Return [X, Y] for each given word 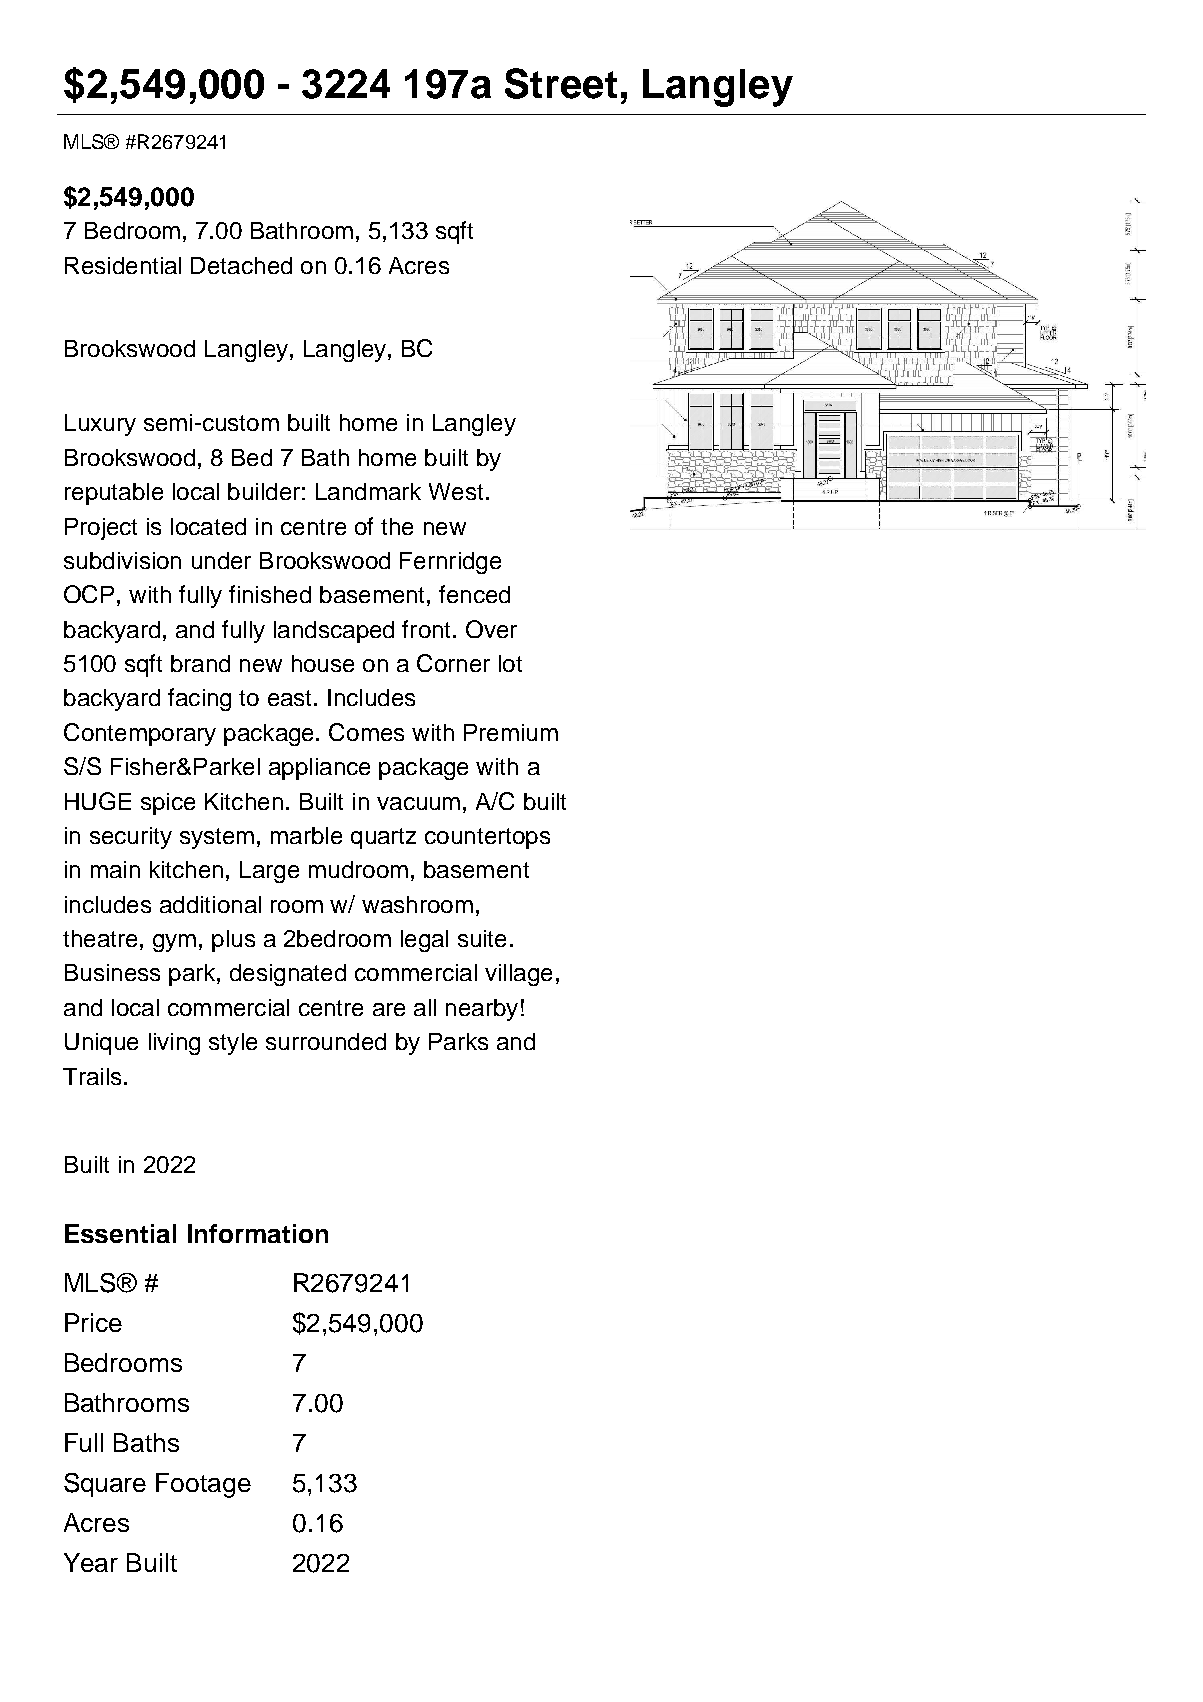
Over [491, 629]
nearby [482, 1010]
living [174, 1044]
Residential [123, 265]
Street [561, 83]
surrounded [326, 1041]
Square [105, 1485]
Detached [241, 265]
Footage [203, 1485]
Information [258, 1233]
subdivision [122, 560]
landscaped [334, 632]
